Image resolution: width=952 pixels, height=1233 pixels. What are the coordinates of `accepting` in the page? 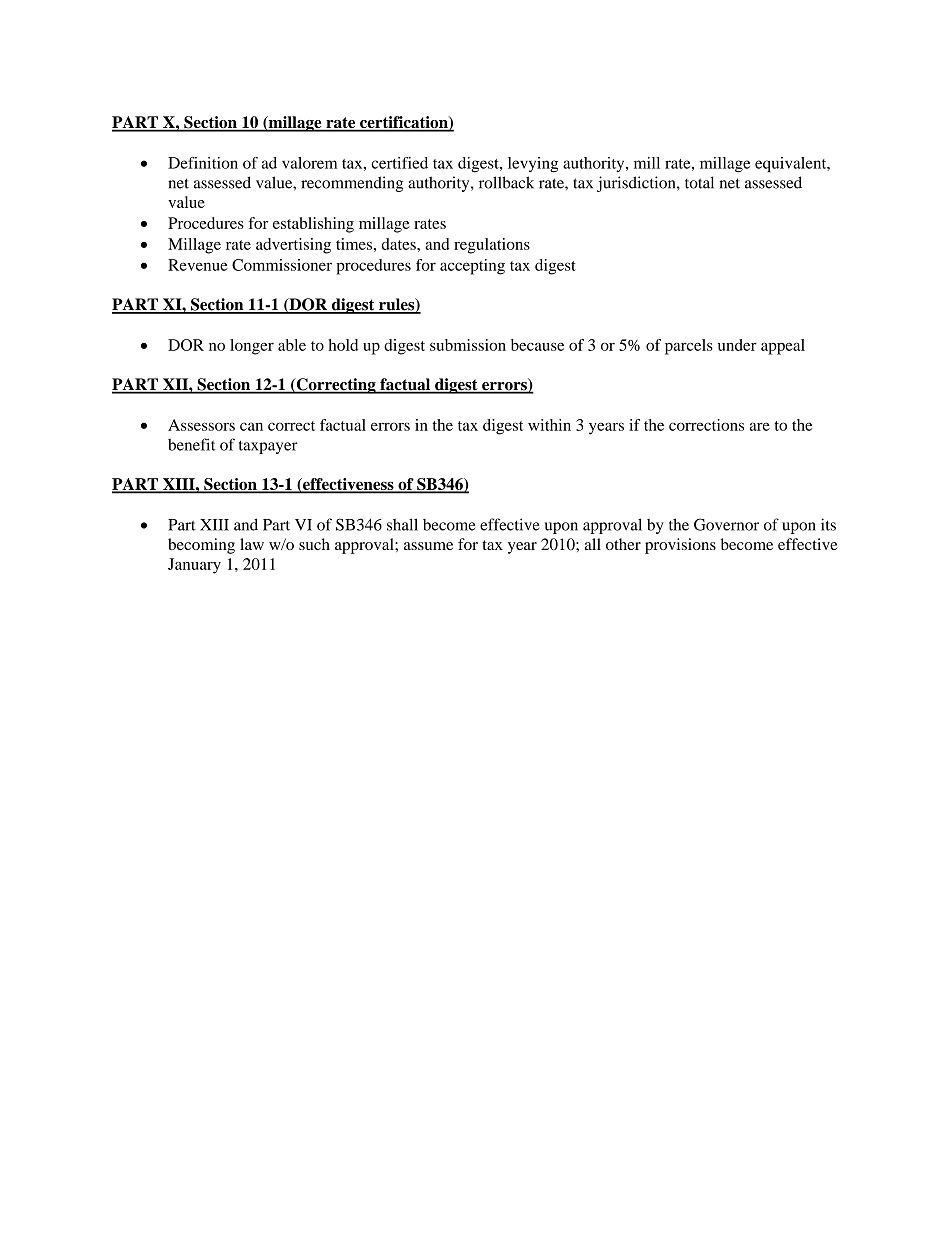 It's located at (472, 267).
